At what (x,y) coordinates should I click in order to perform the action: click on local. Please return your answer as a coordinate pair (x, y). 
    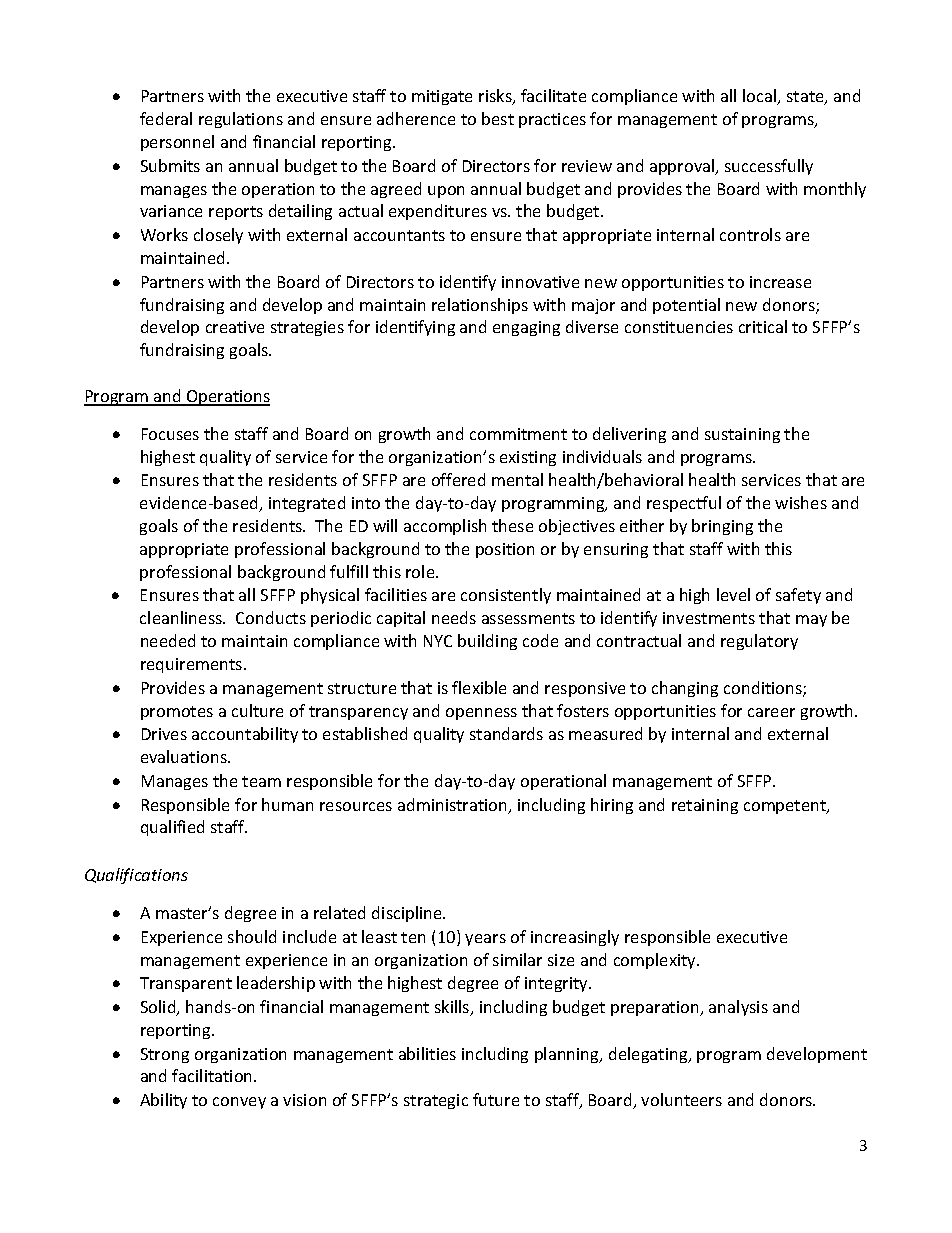
    Looking at the image, I should click on (761, 97).
